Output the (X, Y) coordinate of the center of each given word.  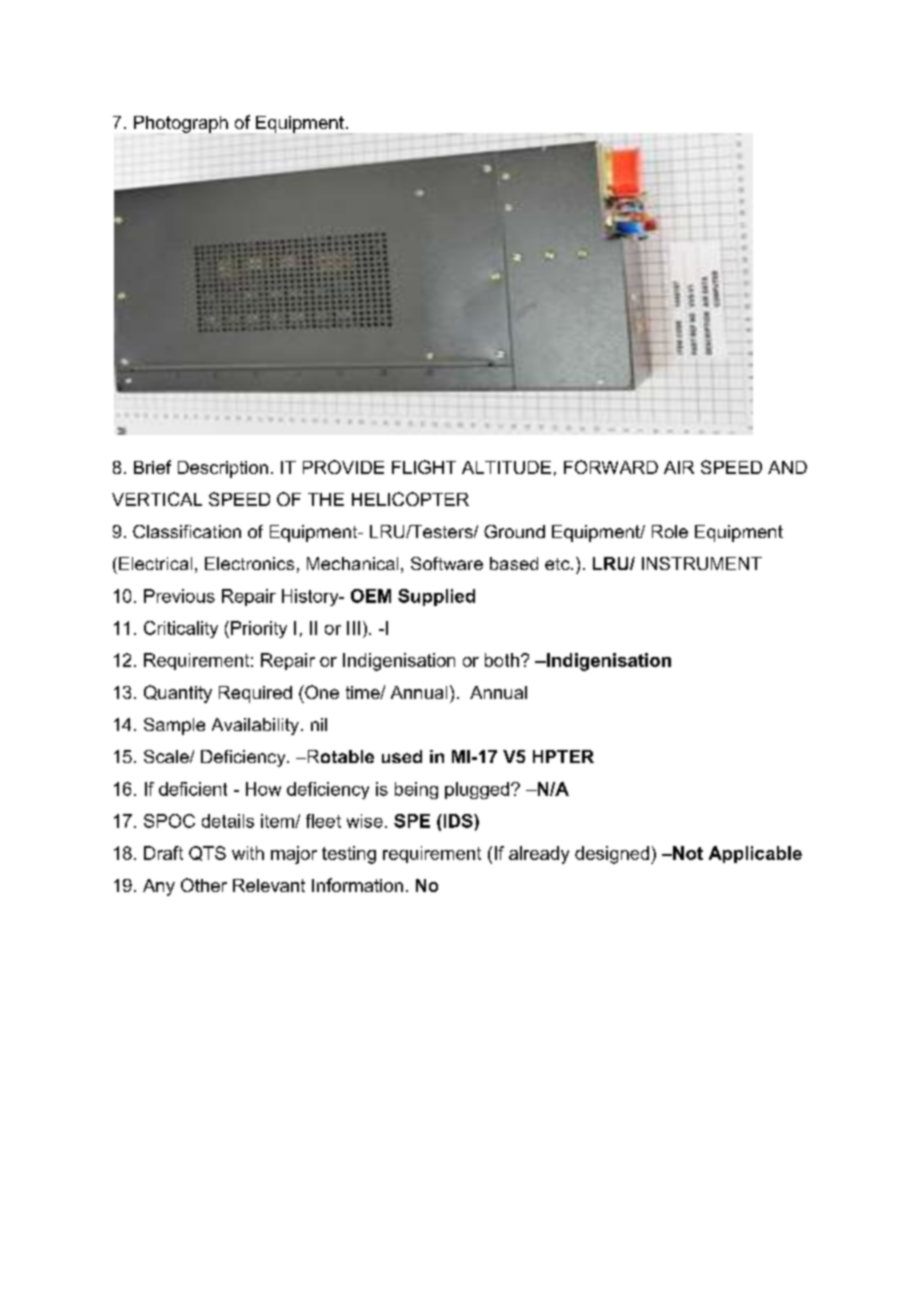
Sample (174, 726)
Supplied (436, 597)
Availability (255, 726)
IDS (458, 821)
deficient (193, 789)
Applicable (755, 854)
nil (319, 724)
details (228, 821)
